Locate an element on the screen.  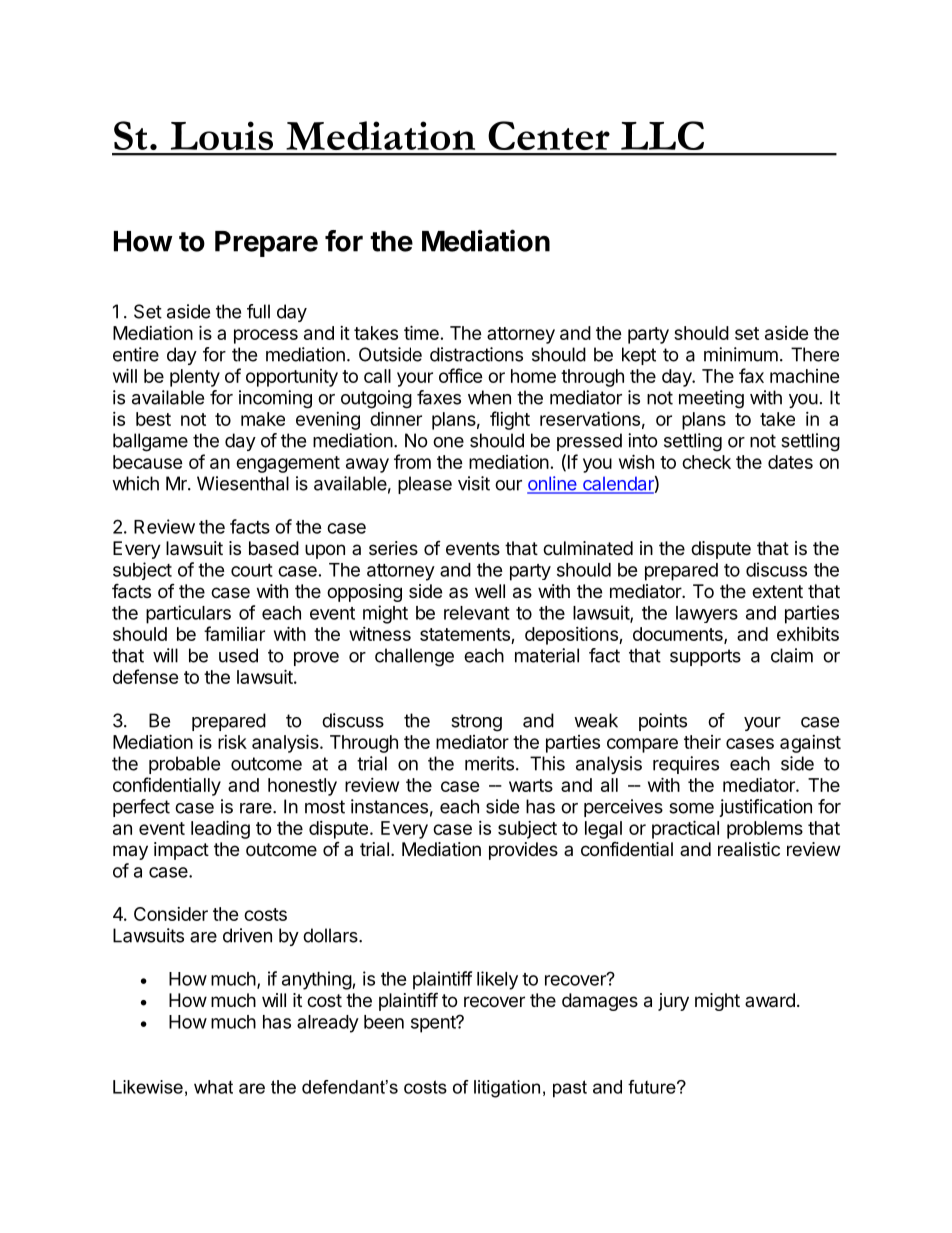
risk is located at coordinates (232, 742).
